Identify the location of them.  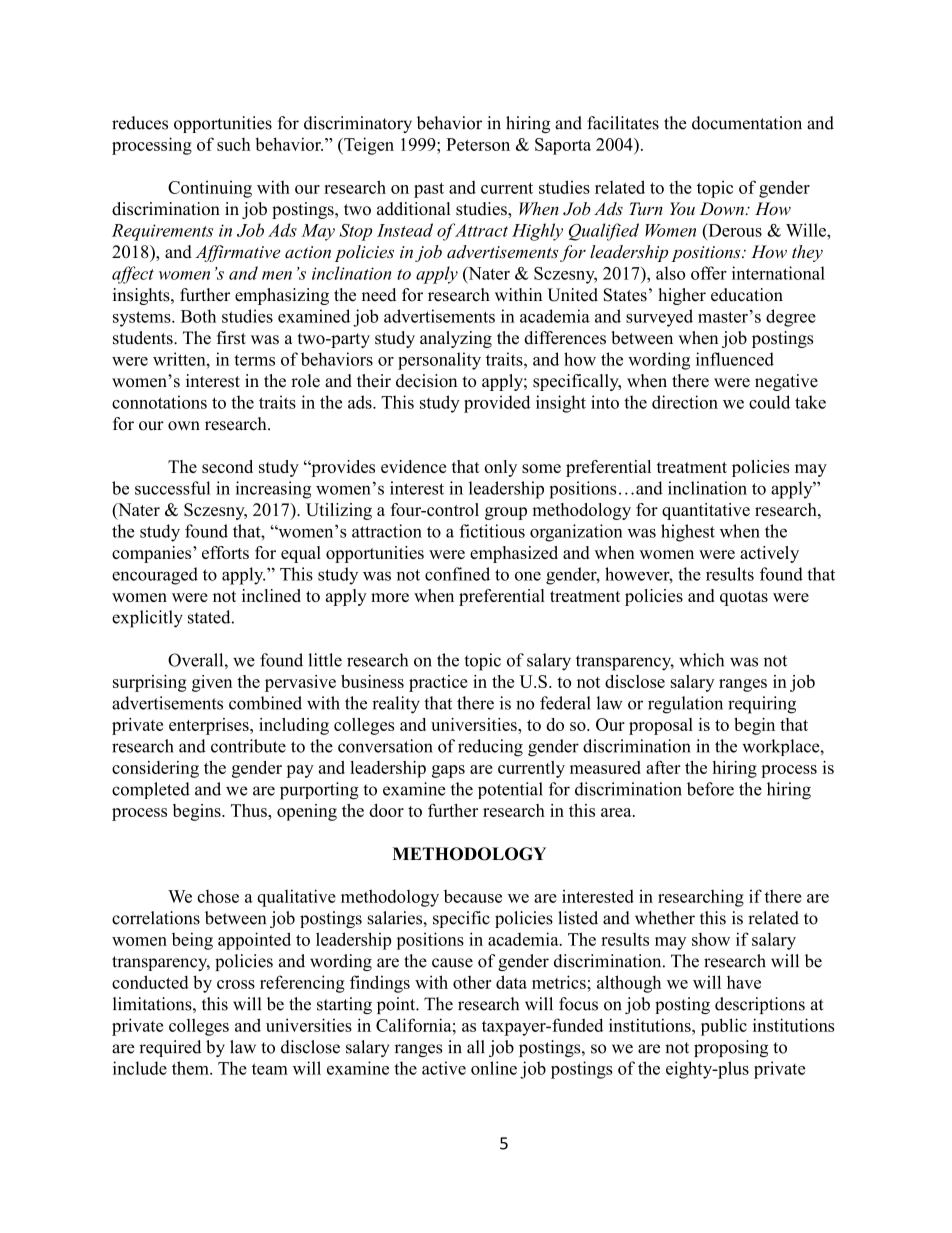
(191, 1068).
